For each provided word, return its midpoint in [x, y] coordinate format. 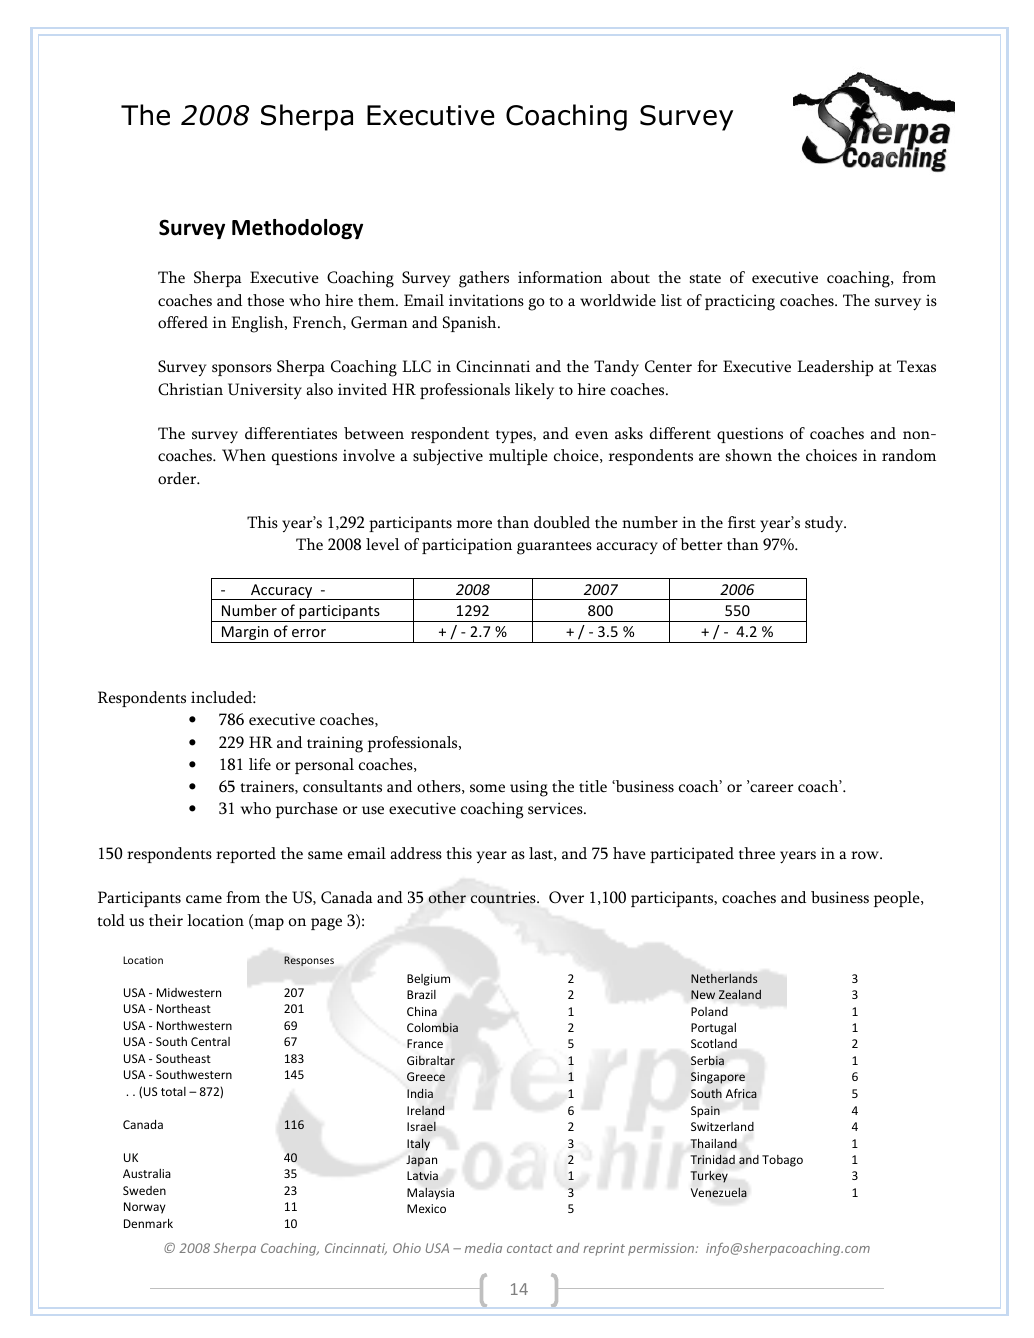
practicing [740, 302]
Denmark [148, 1223]
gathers [484, 279]
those [265, 300]
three [757, 853]
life [260, 764]
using [529, 788]
